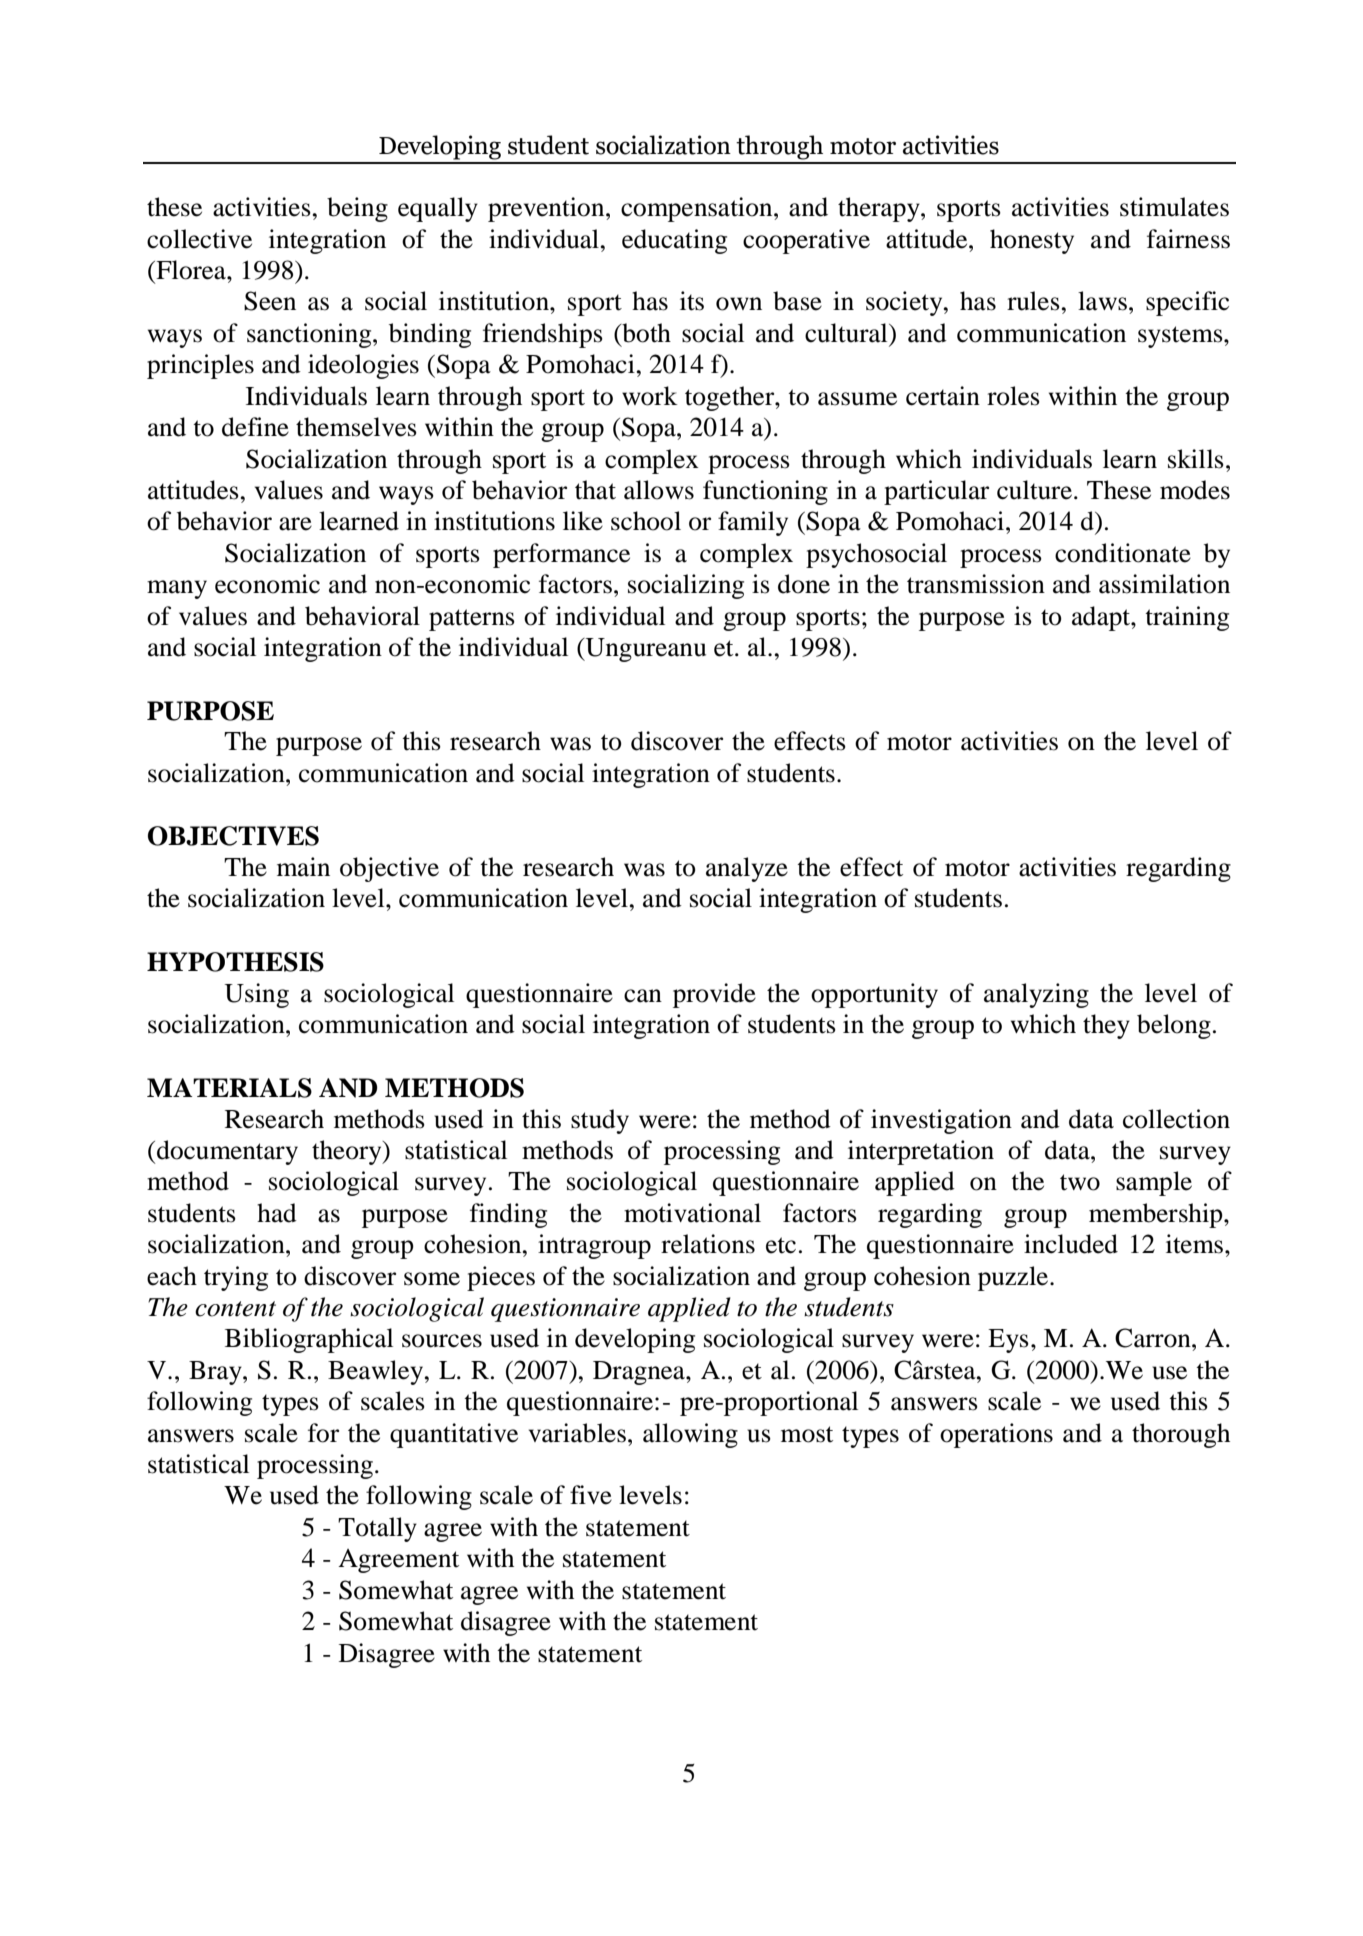 The image size is (1363, 1936). Describe the element at coordinates (1036, 995) in the screenshot. I see `analyzing` at that location.
